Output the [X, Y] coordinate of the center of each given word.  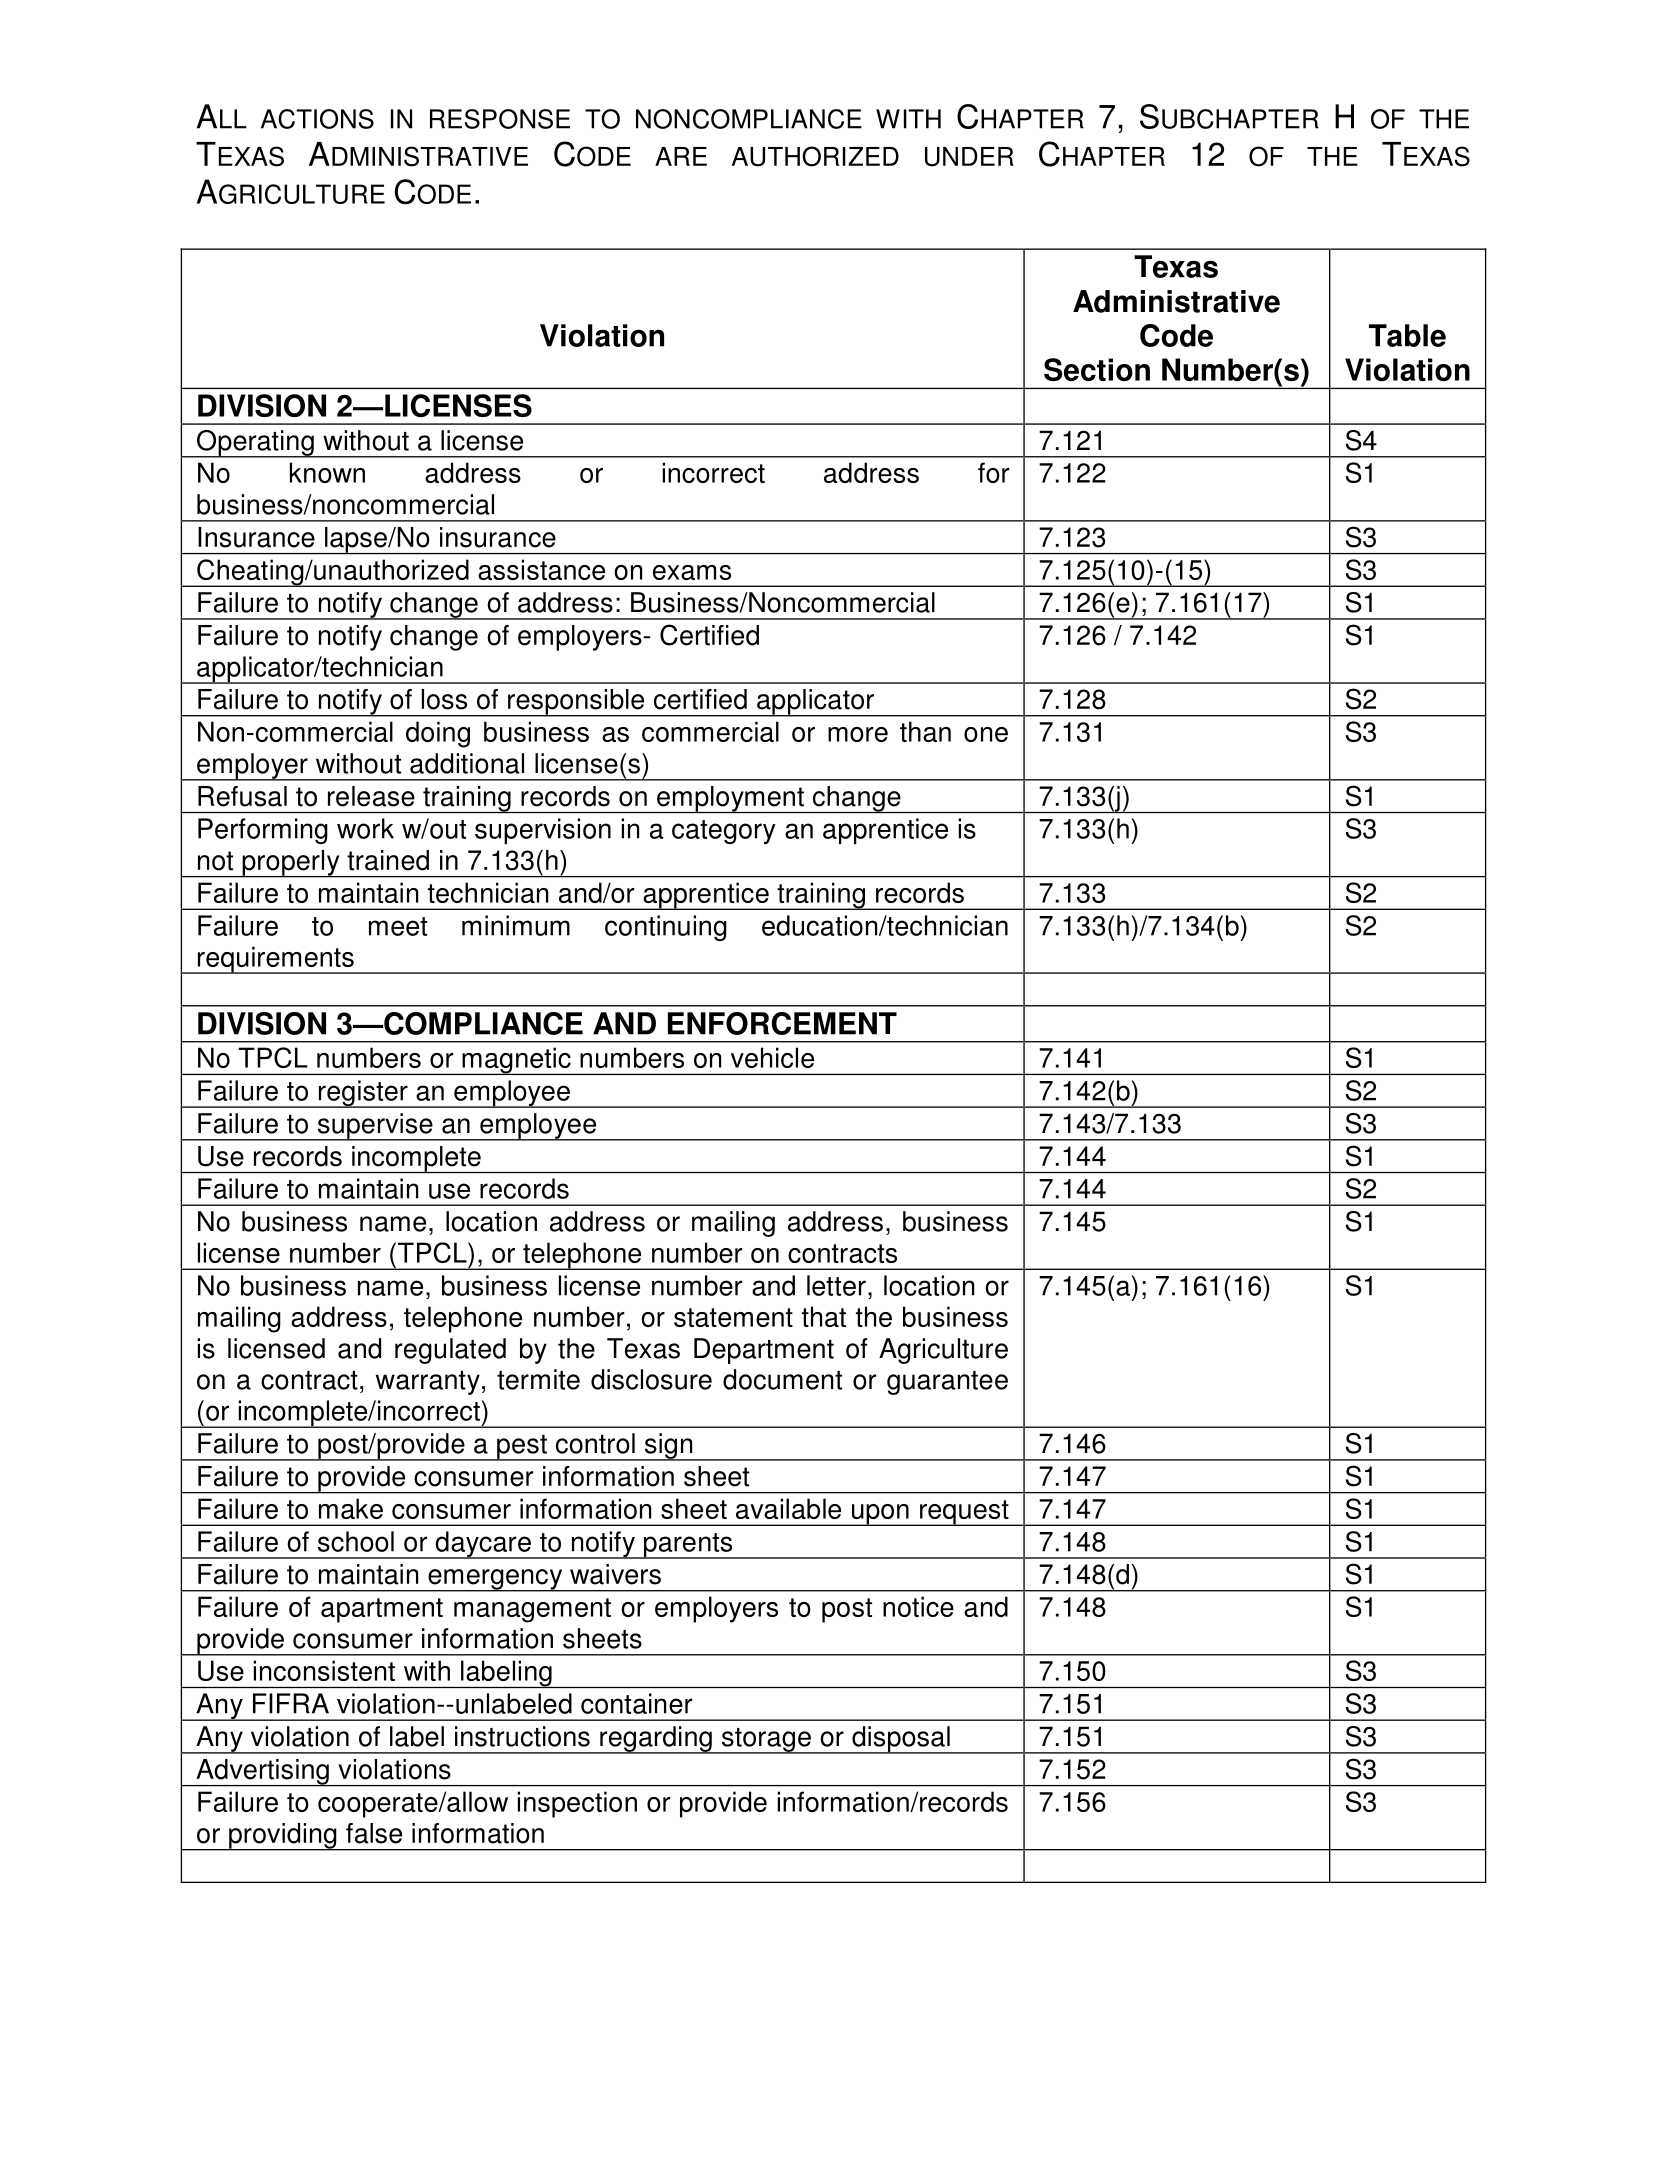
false [374, 1833]
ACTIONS [317, 119]
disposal [901, 1740]
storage [766, 1741]
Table [1407, 335]
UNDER [969, 157]
